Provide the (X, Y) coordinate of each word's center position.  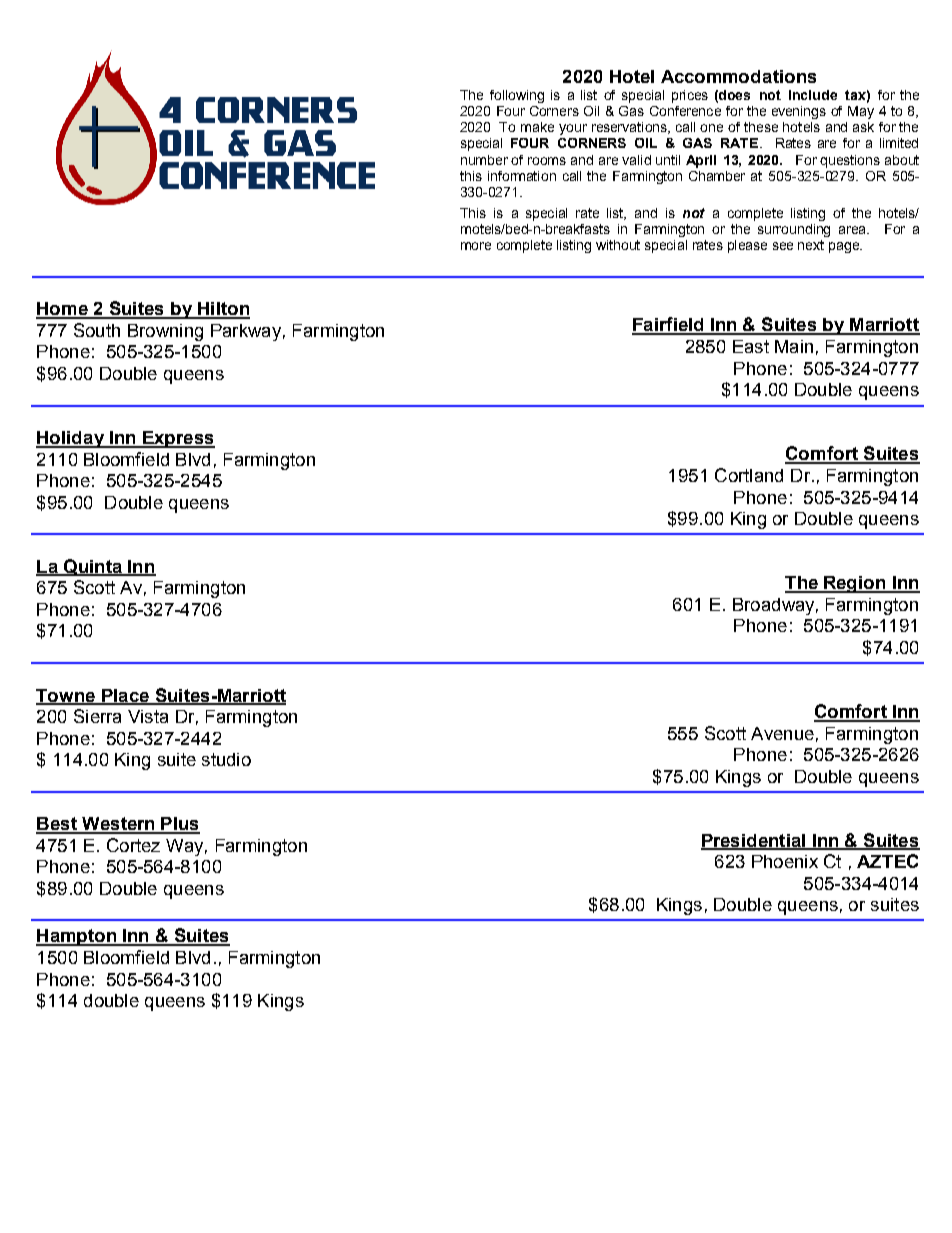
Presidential (754, 841)
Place (125, 696)
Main (794, 346)
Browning (165, 332)
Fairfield (669, 325)
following (517, 96)
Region (855, 584)
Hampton (77, 937)
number (484, 160)
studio (226, 759)
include (813, 95)
